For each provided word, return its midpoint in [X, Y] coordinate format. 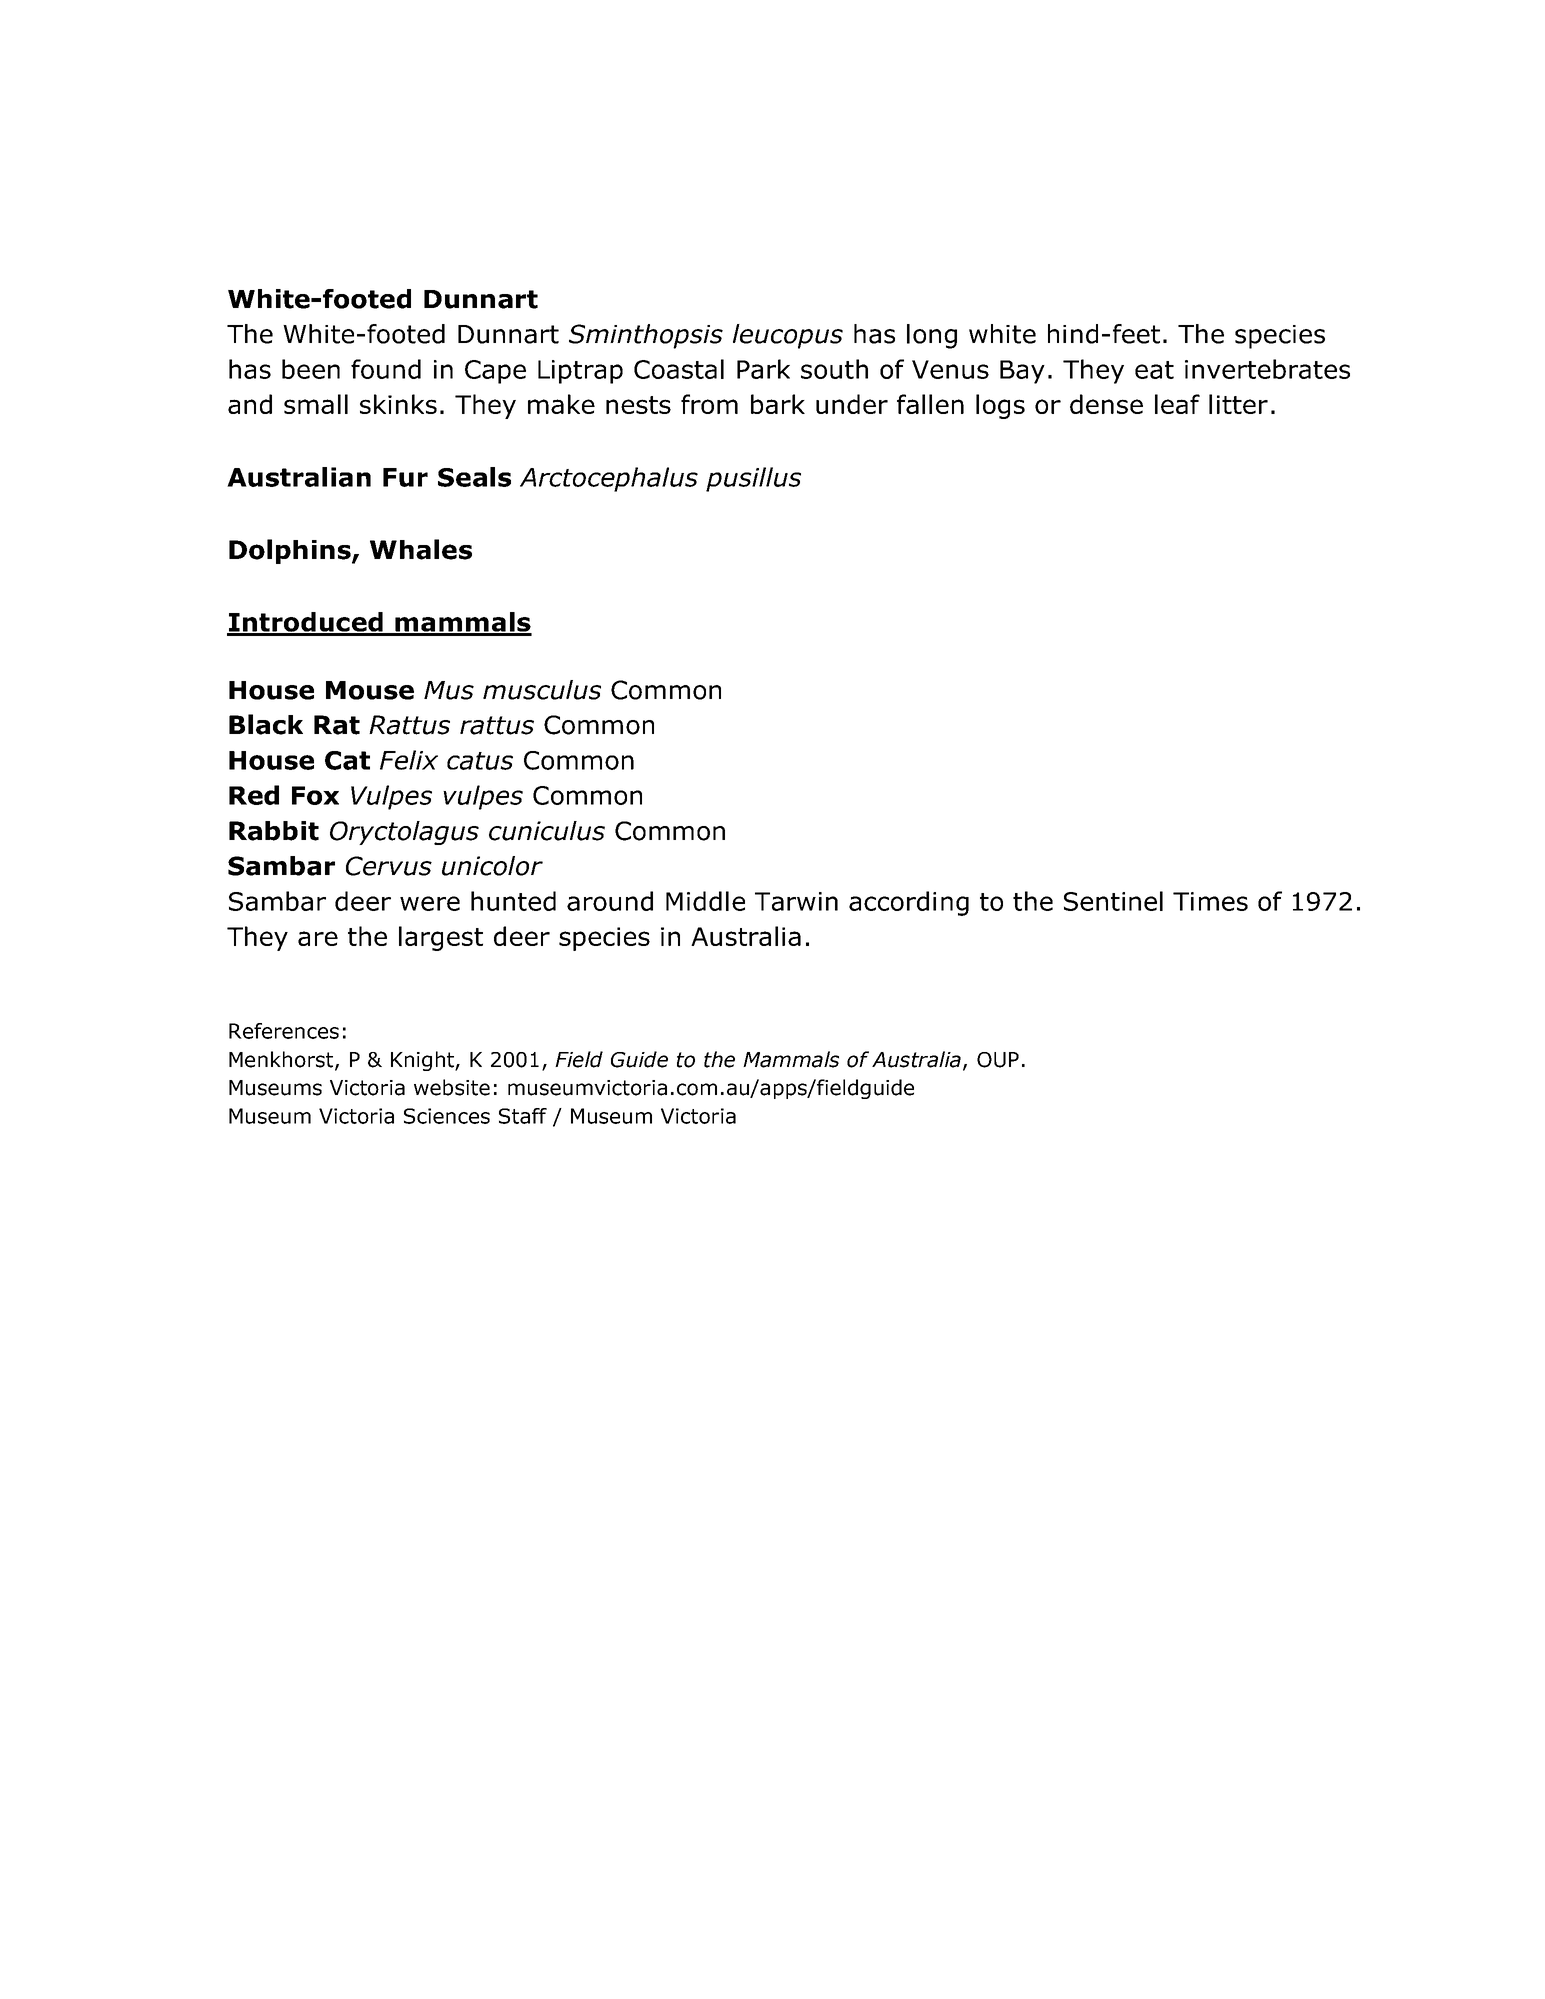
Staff [523, 1116]
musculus [542, 690]
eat [1154, 370]
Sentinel [1113, 901]
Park [763, 369]
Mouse [370, 690]
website [452, 1087]
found [386, 369]
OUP [998, 1060]
